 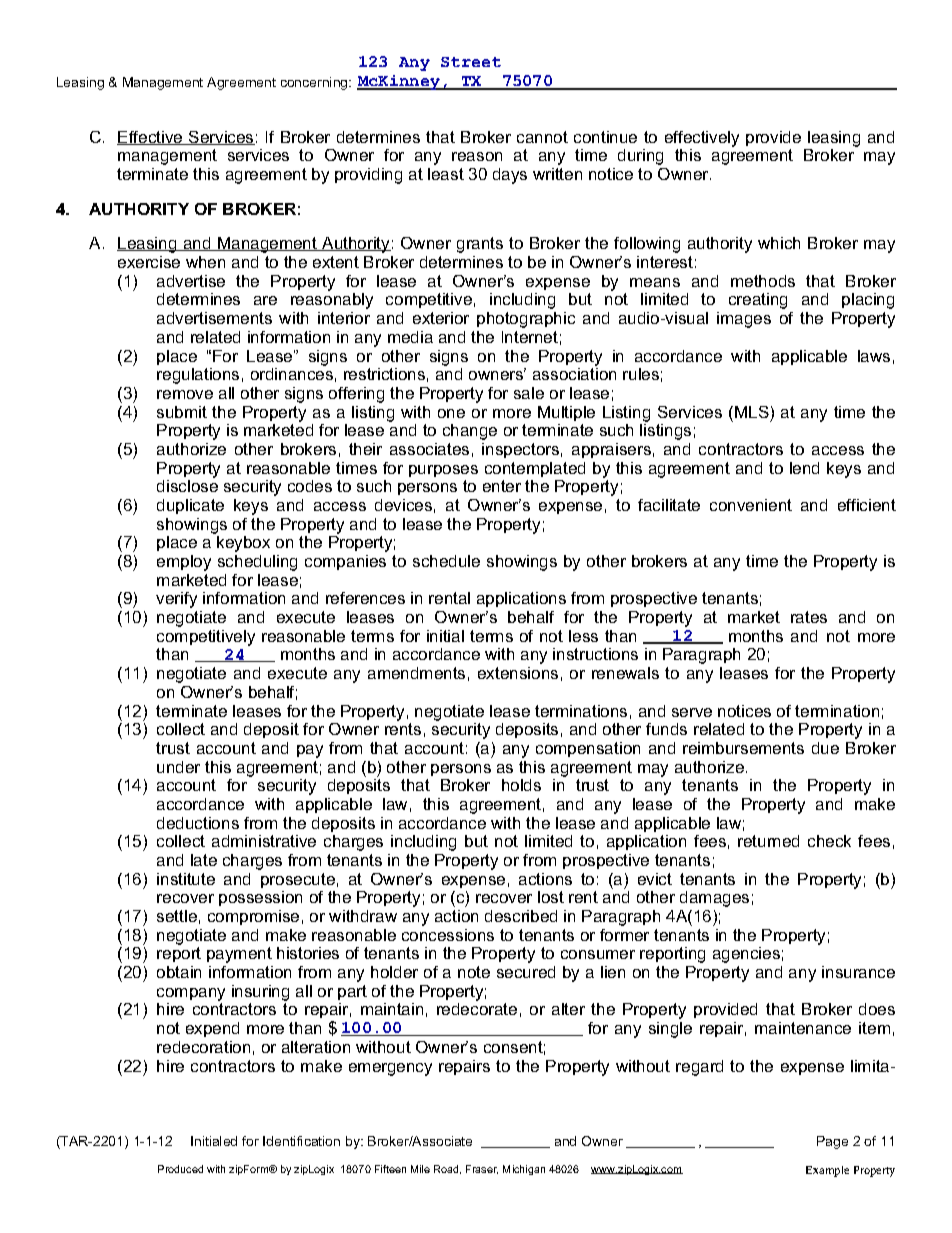 What do you see at coordinates (470, 432) in the page?
I see `change` at bounding box center [470, 432].
